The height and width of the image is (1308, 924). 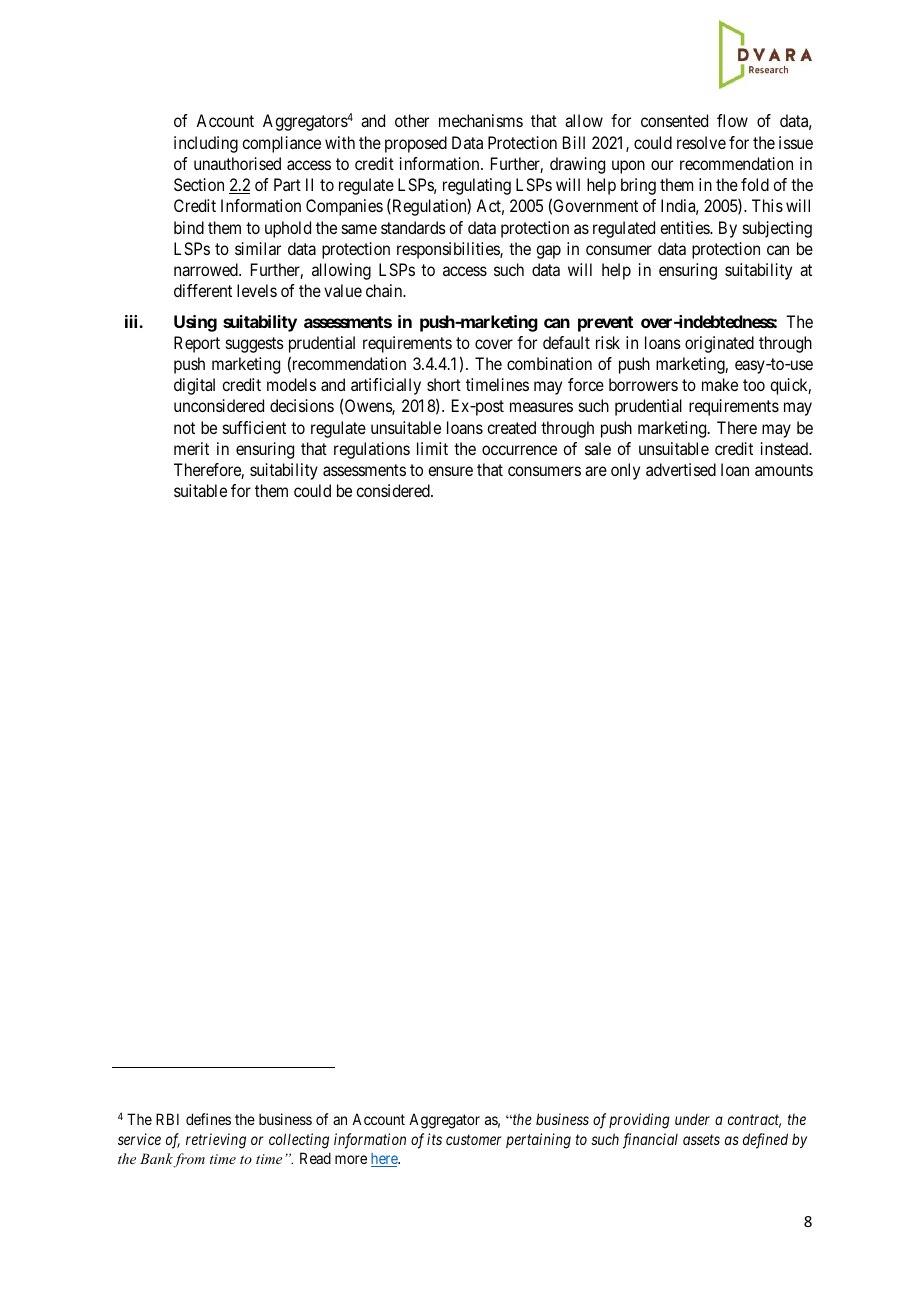 What do you see at coordinates (701, 142) in the image?
I see `resolve` at bounding box center [701, 142].
